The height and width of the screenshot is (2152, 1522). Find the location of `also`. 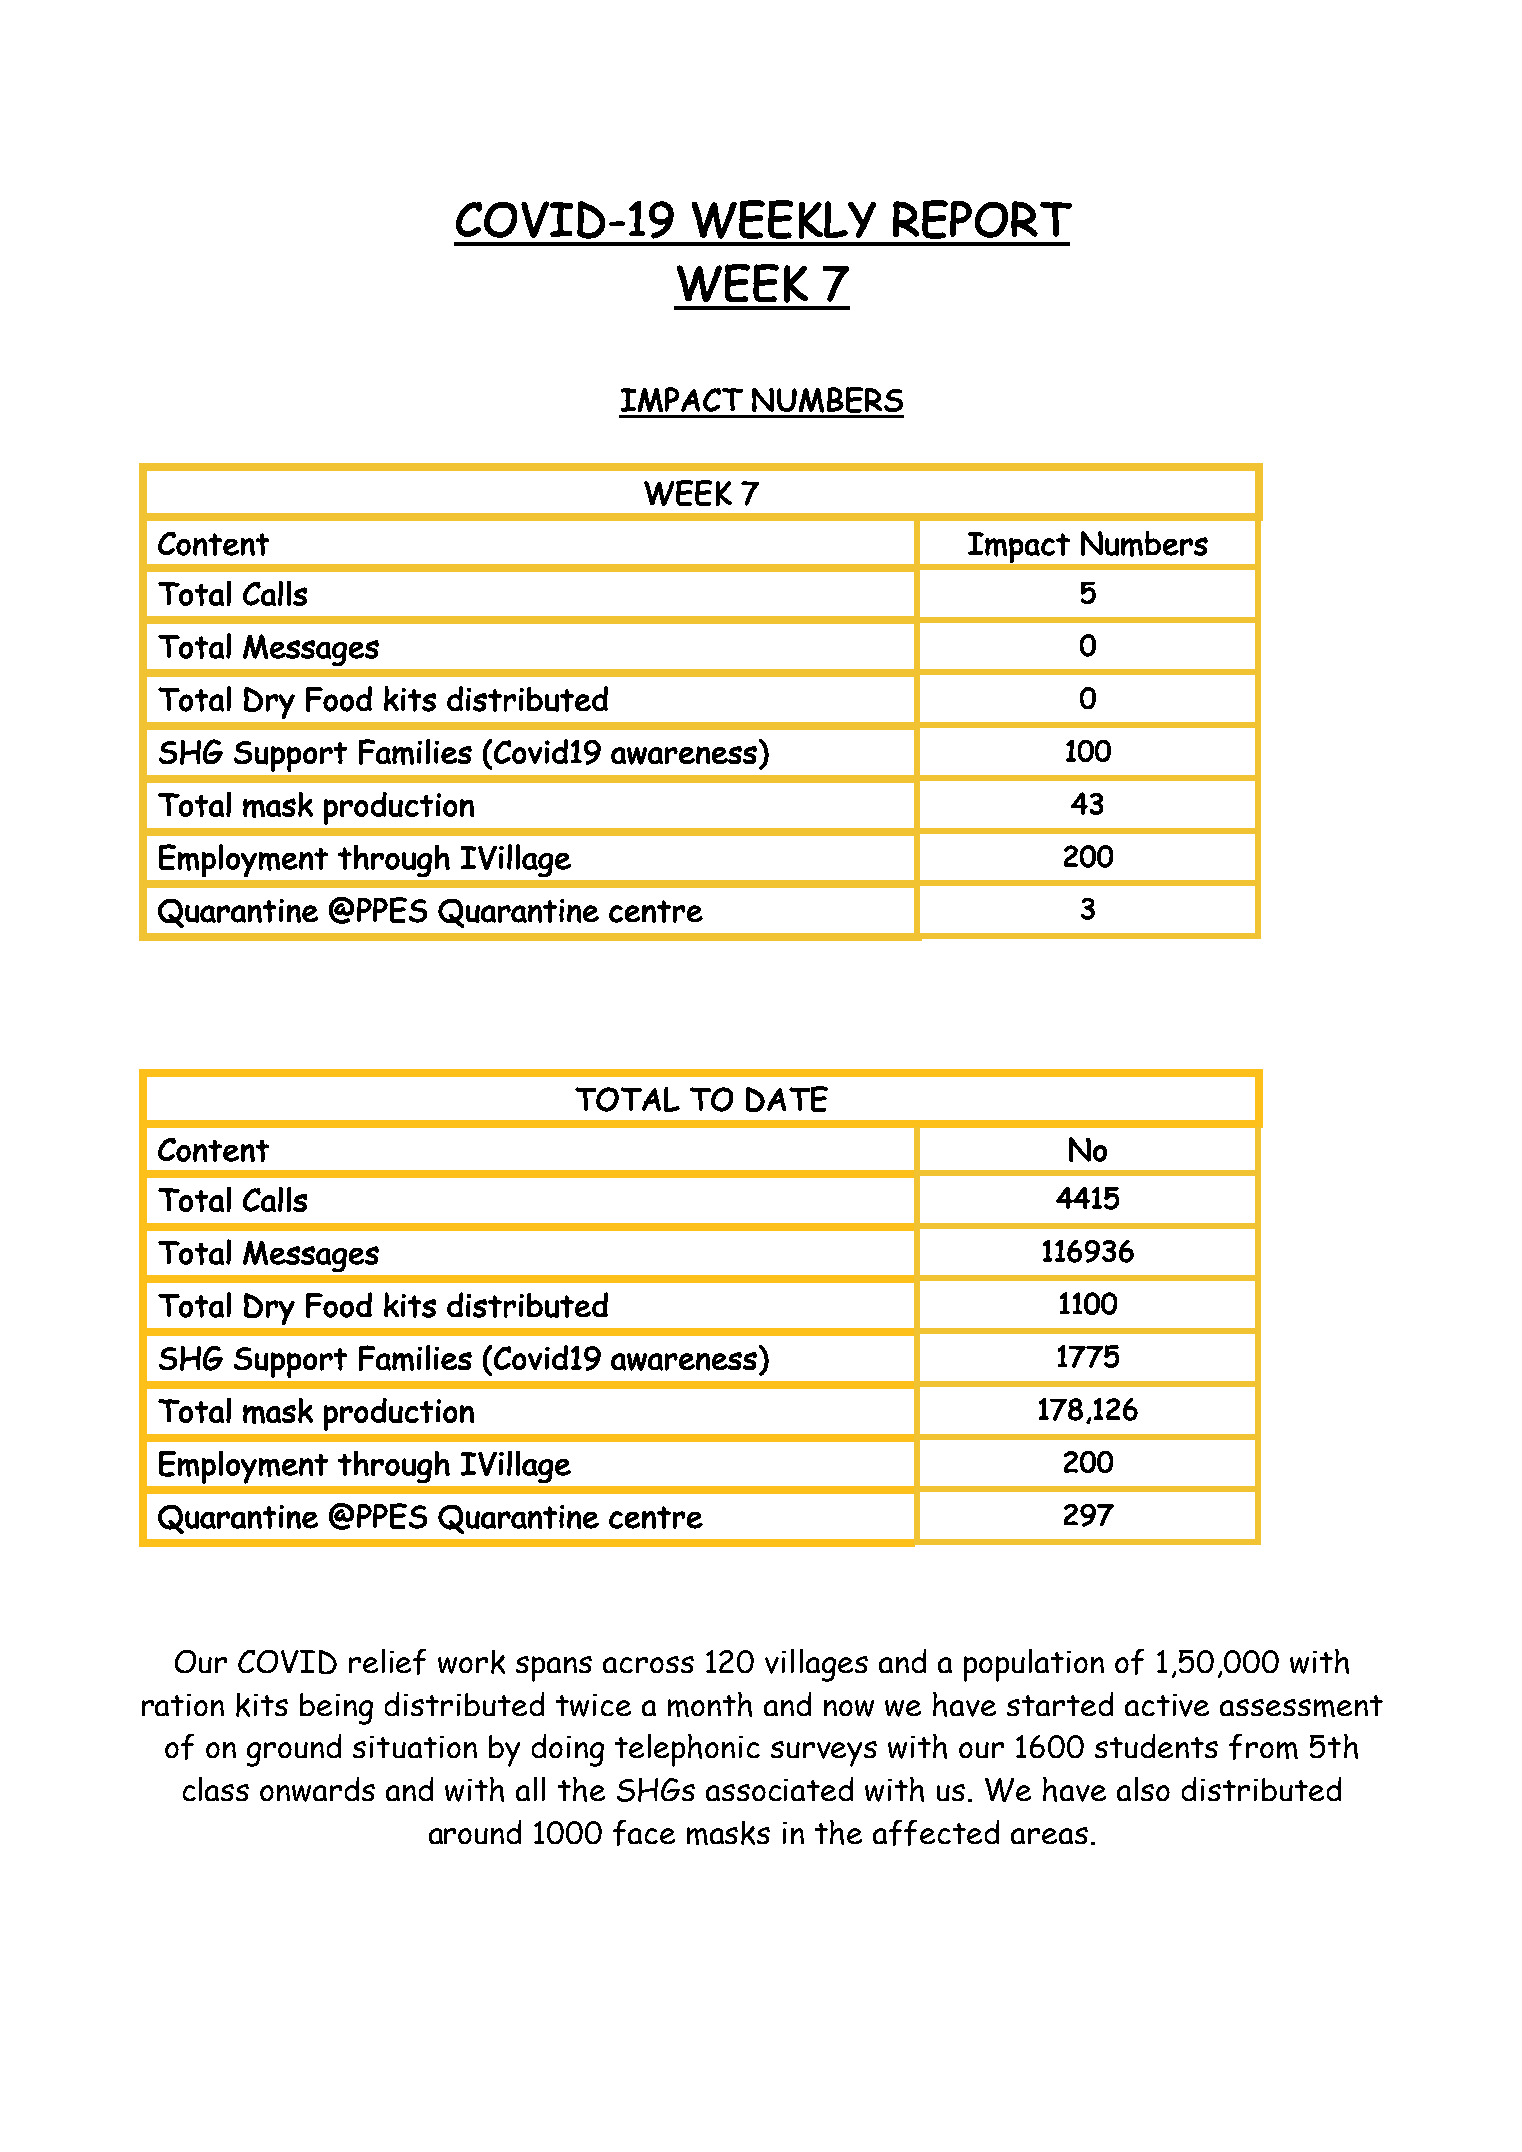

also is located at coordinates (1143, 1789).
